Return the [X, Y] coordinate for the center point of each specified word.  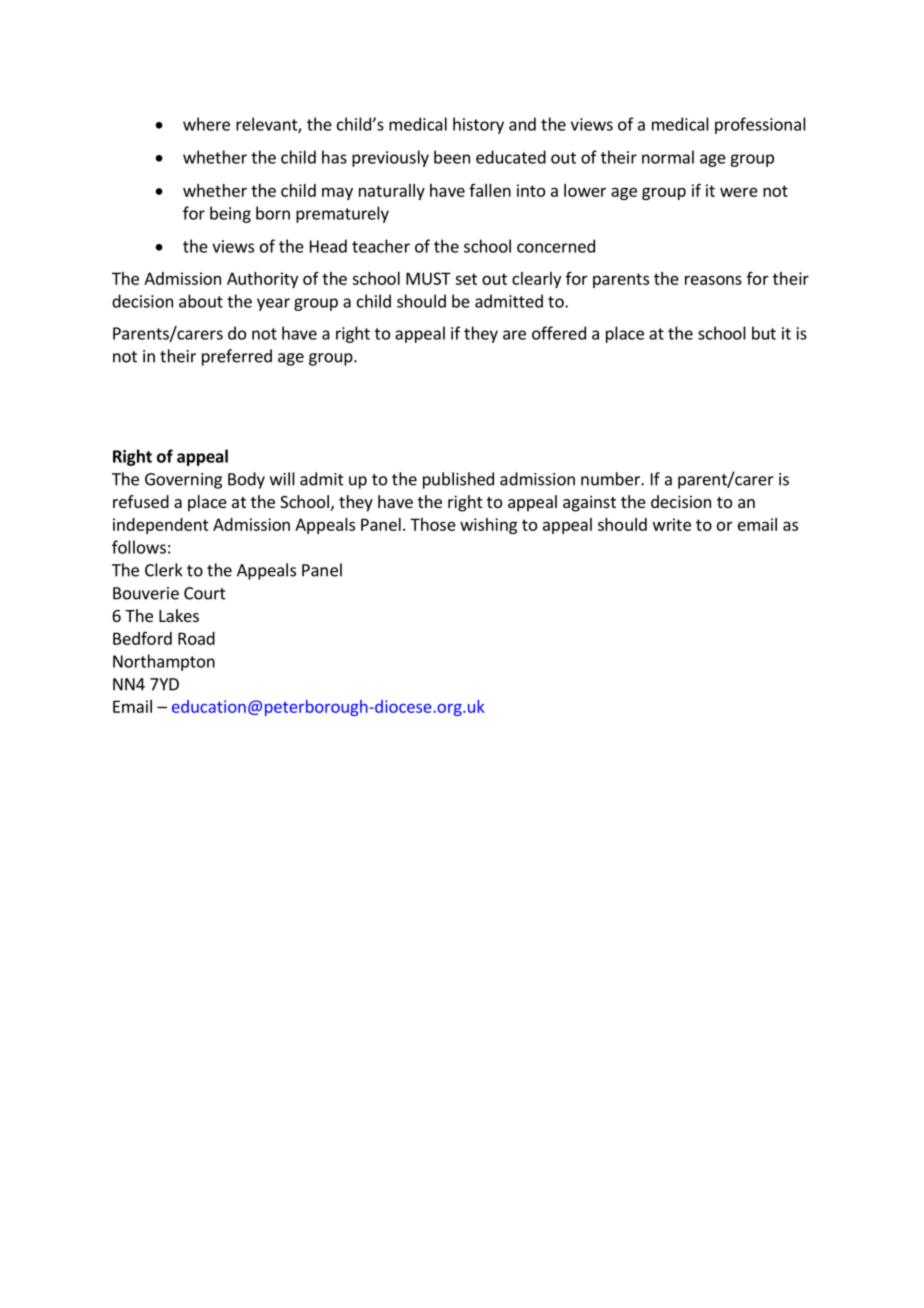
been [452, 157]
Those [433, 524]
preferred [237, 357]
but [764, 333]
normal [668, 157]
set [466, 279]
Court [205, 593]
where [206, 124]
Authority [262, 280]
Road [196, 638]
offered [559, 333]
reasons [713, 280]
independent [161, 526]
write [672, 524]
